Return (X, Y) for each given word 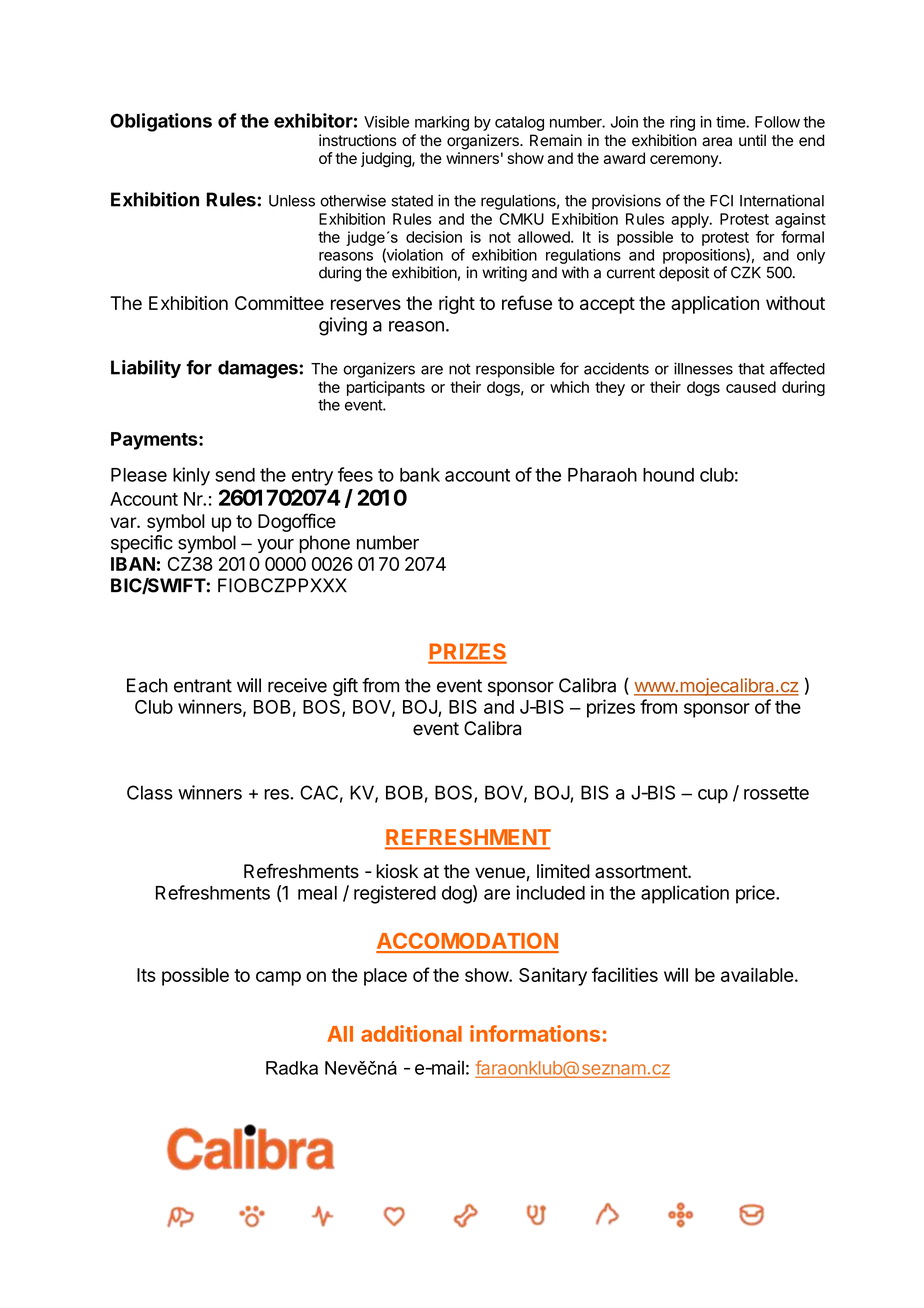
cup (713, 796)
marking (442, 123)
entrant (203, 686)
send (235, 475)
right (457, 305)
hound (668, 475)
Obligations (161, 122)
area (717, 142)
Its (146, 975)
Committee (279, 303)
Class (150, 792)
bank (420, 475)
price (756, 894)
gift (345, 687)
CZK (746, 272)
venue (500, 873)
